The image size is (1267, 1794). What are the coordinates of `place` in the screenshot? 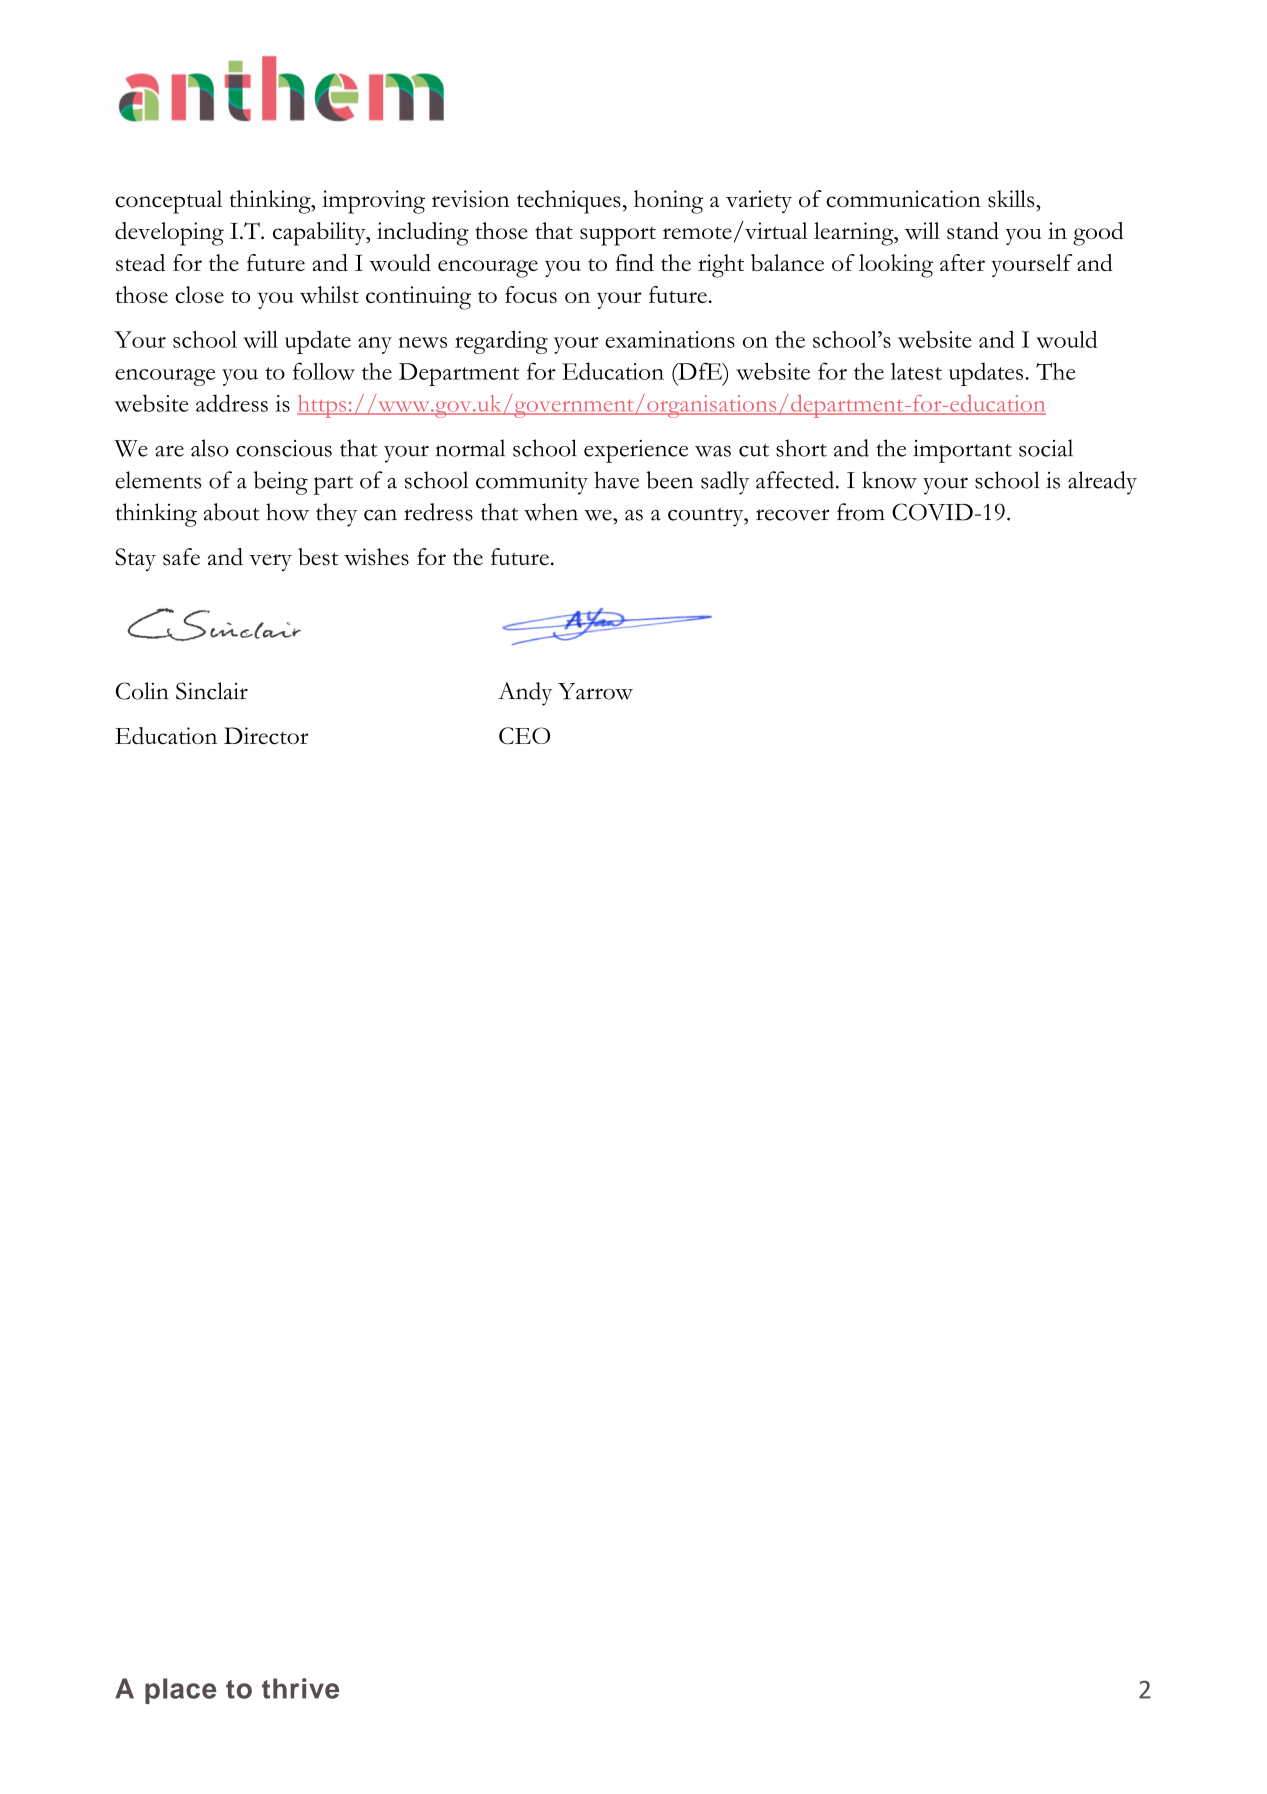 It's located at (180, 1691).
